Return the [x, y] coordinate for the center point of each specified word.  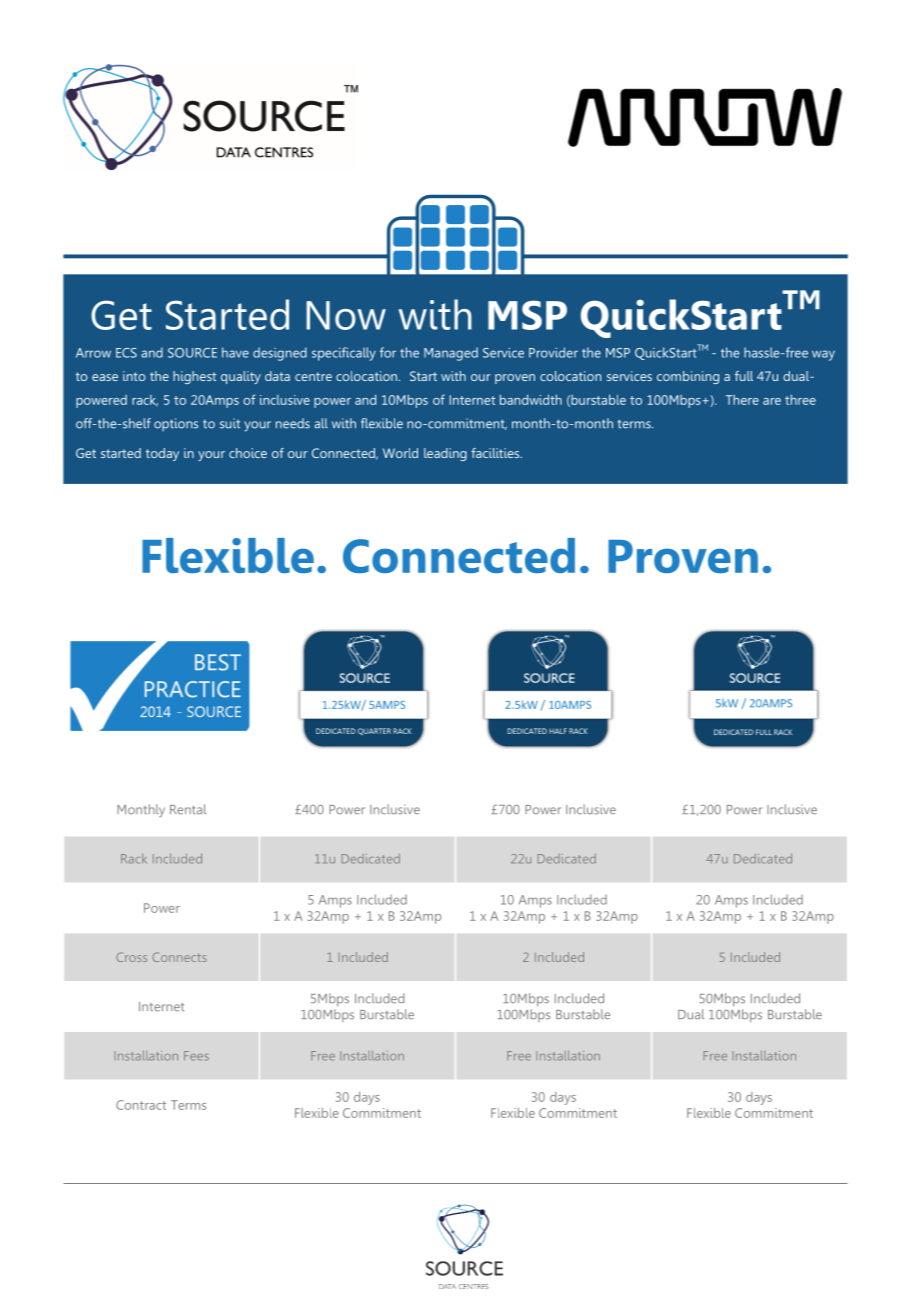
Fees [196, 1056]
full [744, 376]
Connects [179, 957]
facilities [496, 453]
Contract [141, 1105]
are [772, 401]
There [742, 400]
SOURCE [192, 353]
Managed [451, 354]
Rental [188, 809]
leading [445, 454]
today [162, 454]
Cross [131, 957]
